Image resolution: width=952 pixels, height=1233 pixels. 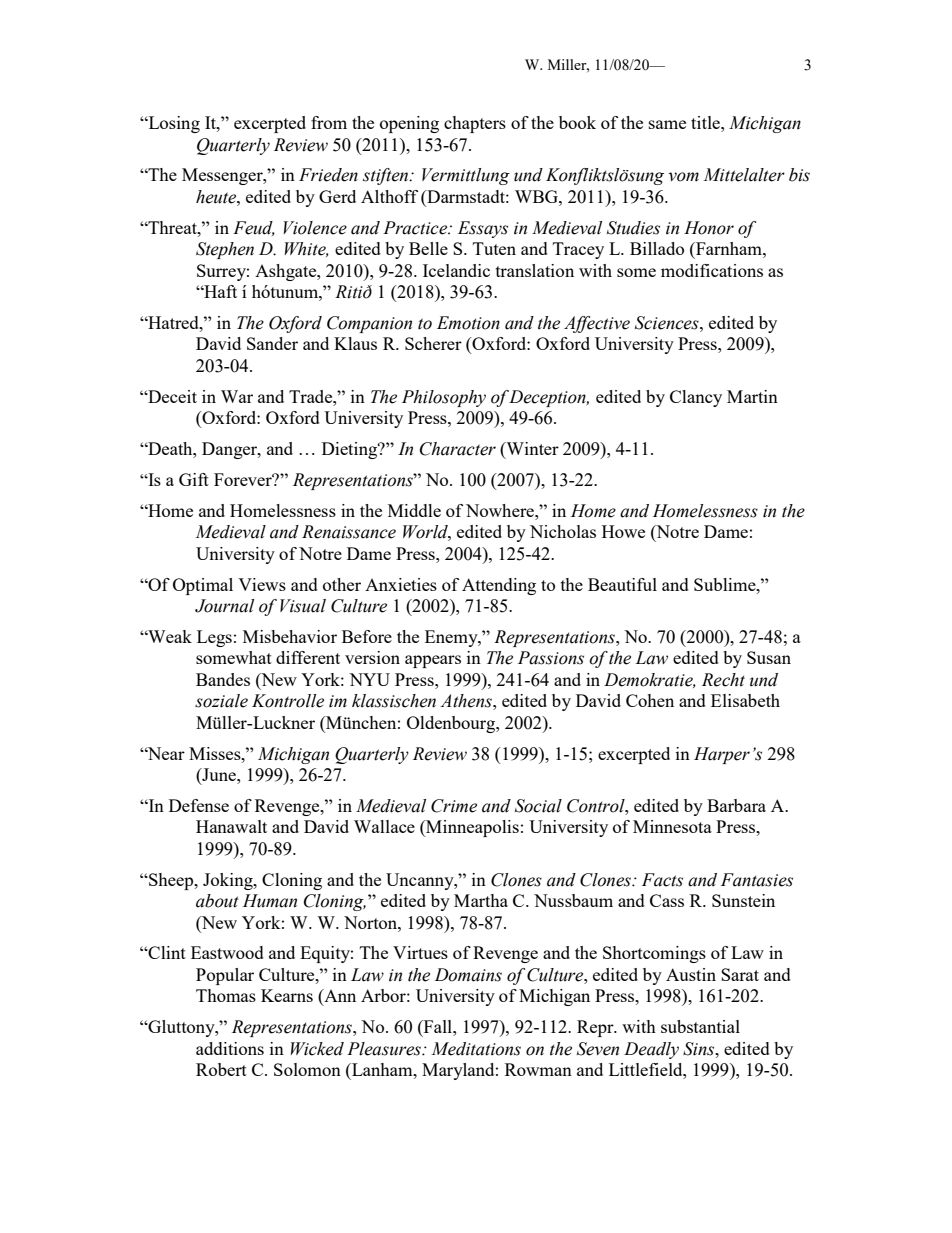 I want to click on Frieden, so click(x=328, y=175).
